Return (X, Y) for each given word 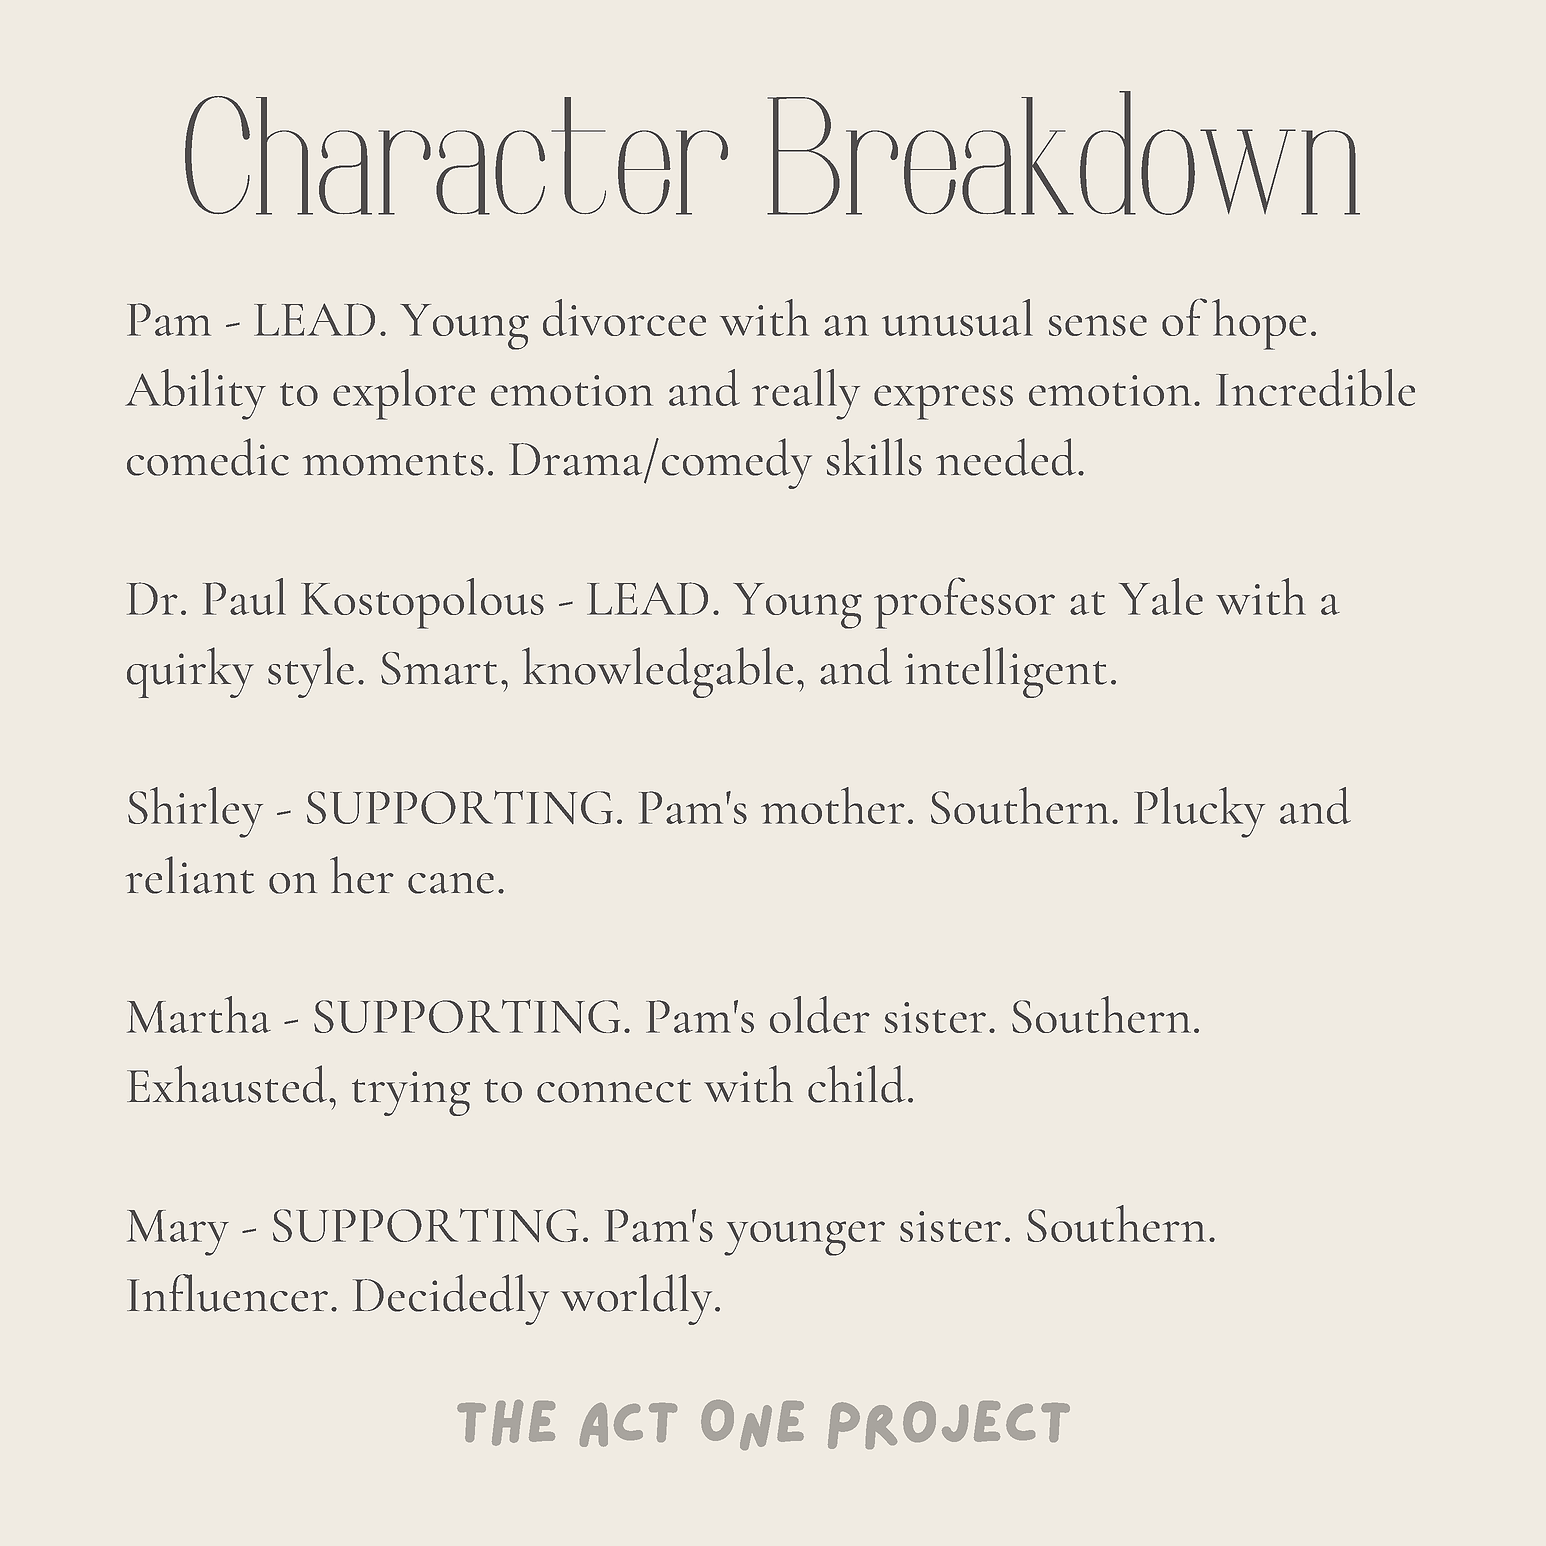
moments (393, 464)
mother (833, 805)
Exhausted (228, 1084)
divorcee (624, 317)
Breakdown (1063, 153)
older (820, 1014)
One (752, 1425)
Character (456, 155)
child (856, 1084)
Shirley (195, 812)
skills (874, 457)
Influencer (227, 1293)
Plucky (1199, 812)
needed (1007, 457)
